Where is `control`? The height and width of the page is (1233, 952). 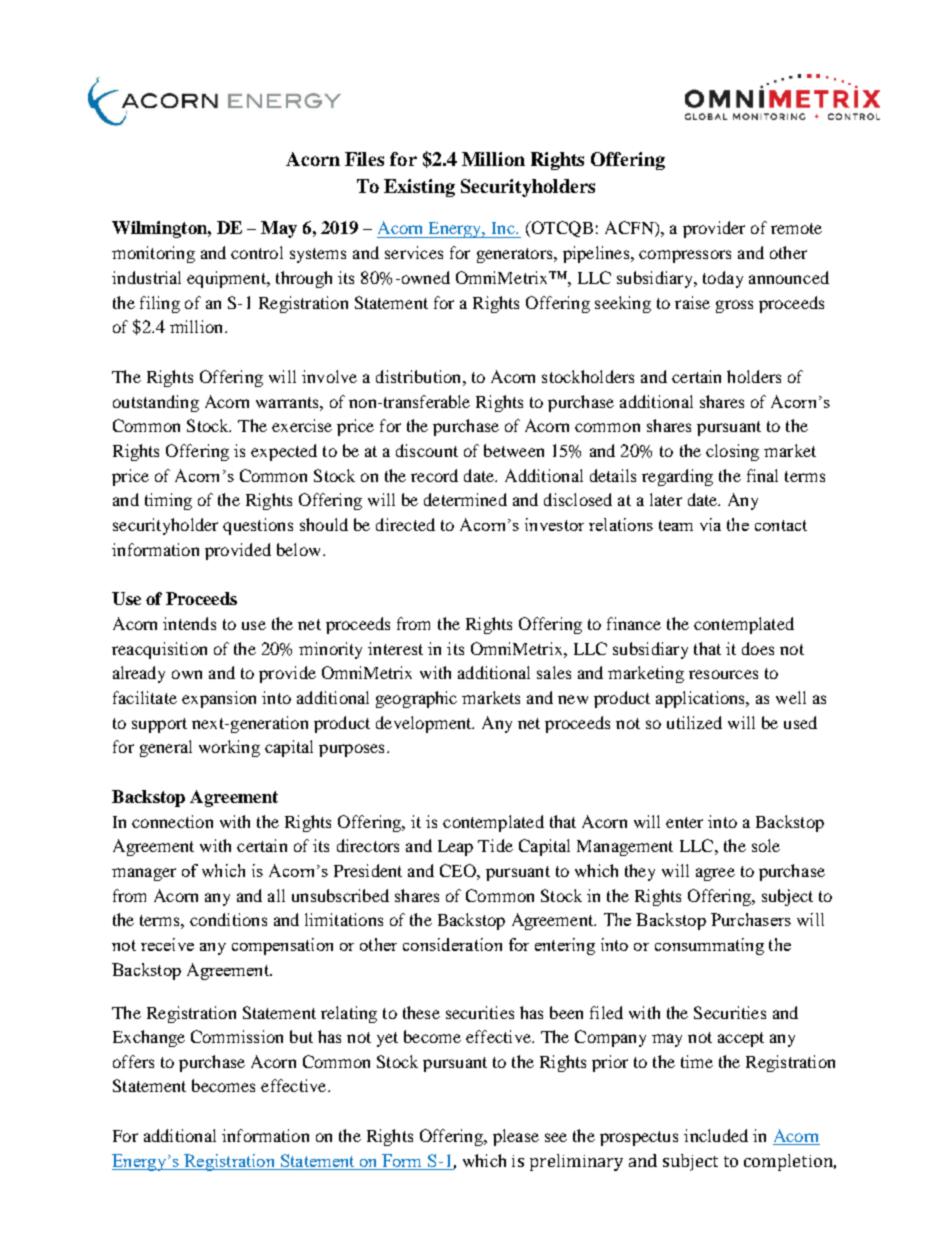 control is located at coordinates (257, 252).
